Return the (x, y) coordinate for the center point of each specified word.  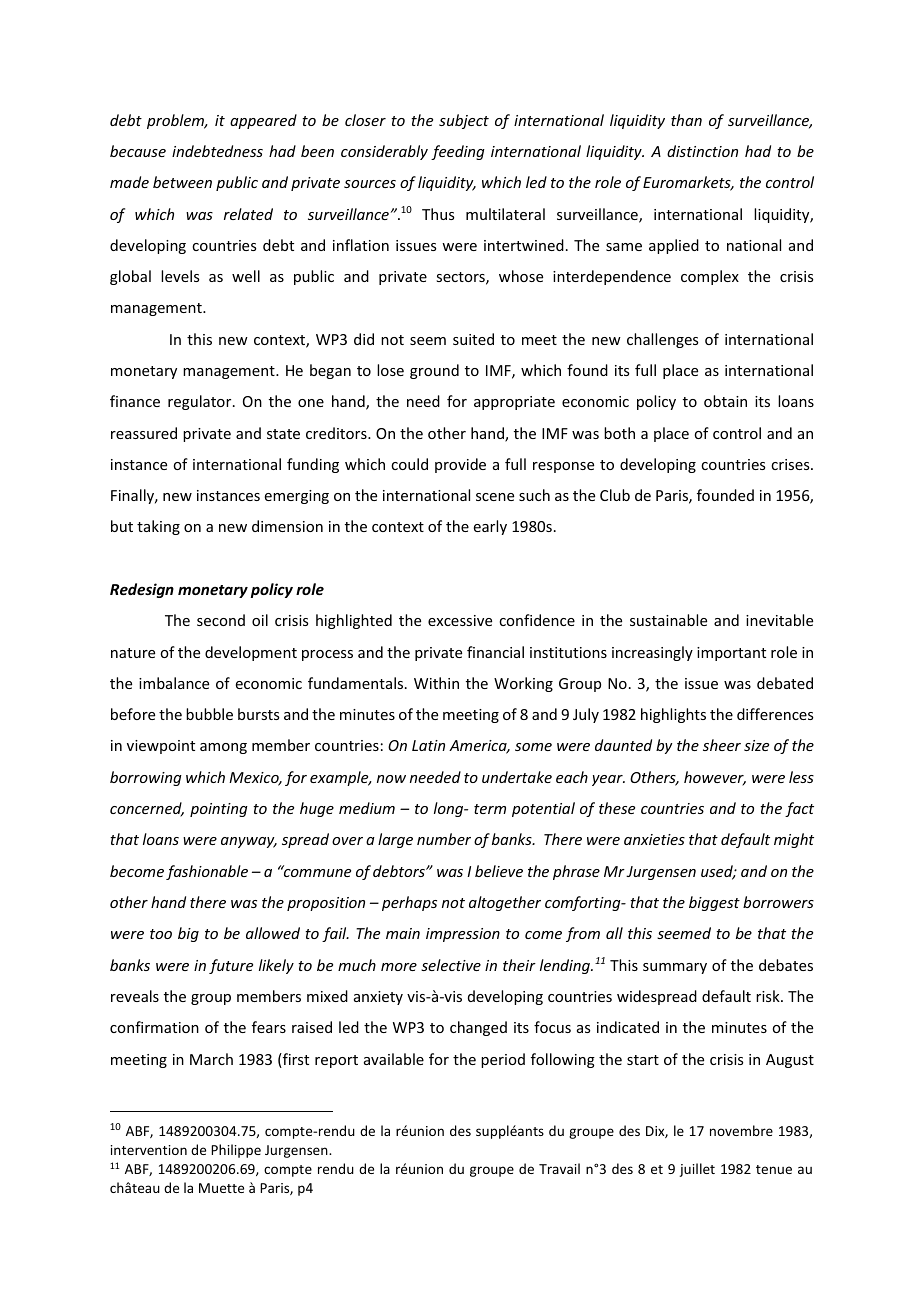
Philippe (236, 1151)
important (731, 654)
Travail (559, 1168)
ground (434, 371)
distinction (702, 151)
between (182, 182)
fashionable (207, 872)
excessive (460, 620)
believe (499, 871)
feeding (458, 152)
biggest (714, 903)
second (221, 620)
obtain (725, 401)
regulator (201, 402)
